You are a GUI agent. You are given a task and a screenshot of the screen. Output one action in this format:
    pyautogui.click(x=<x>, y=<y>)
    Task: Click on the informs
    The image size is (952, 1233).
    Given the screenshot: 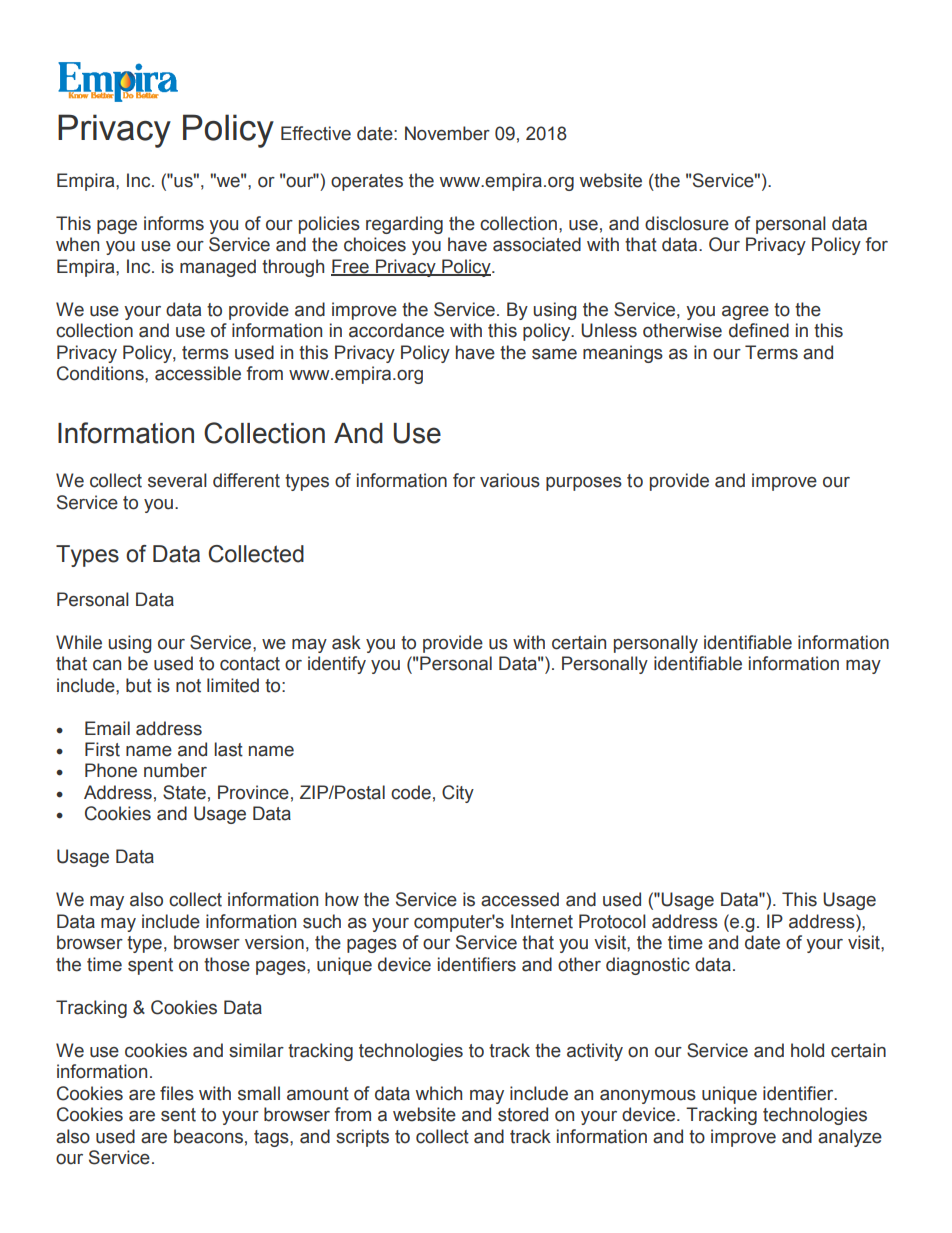 What is the action you would take?
    pyautogui.click(x=174, y=223)
